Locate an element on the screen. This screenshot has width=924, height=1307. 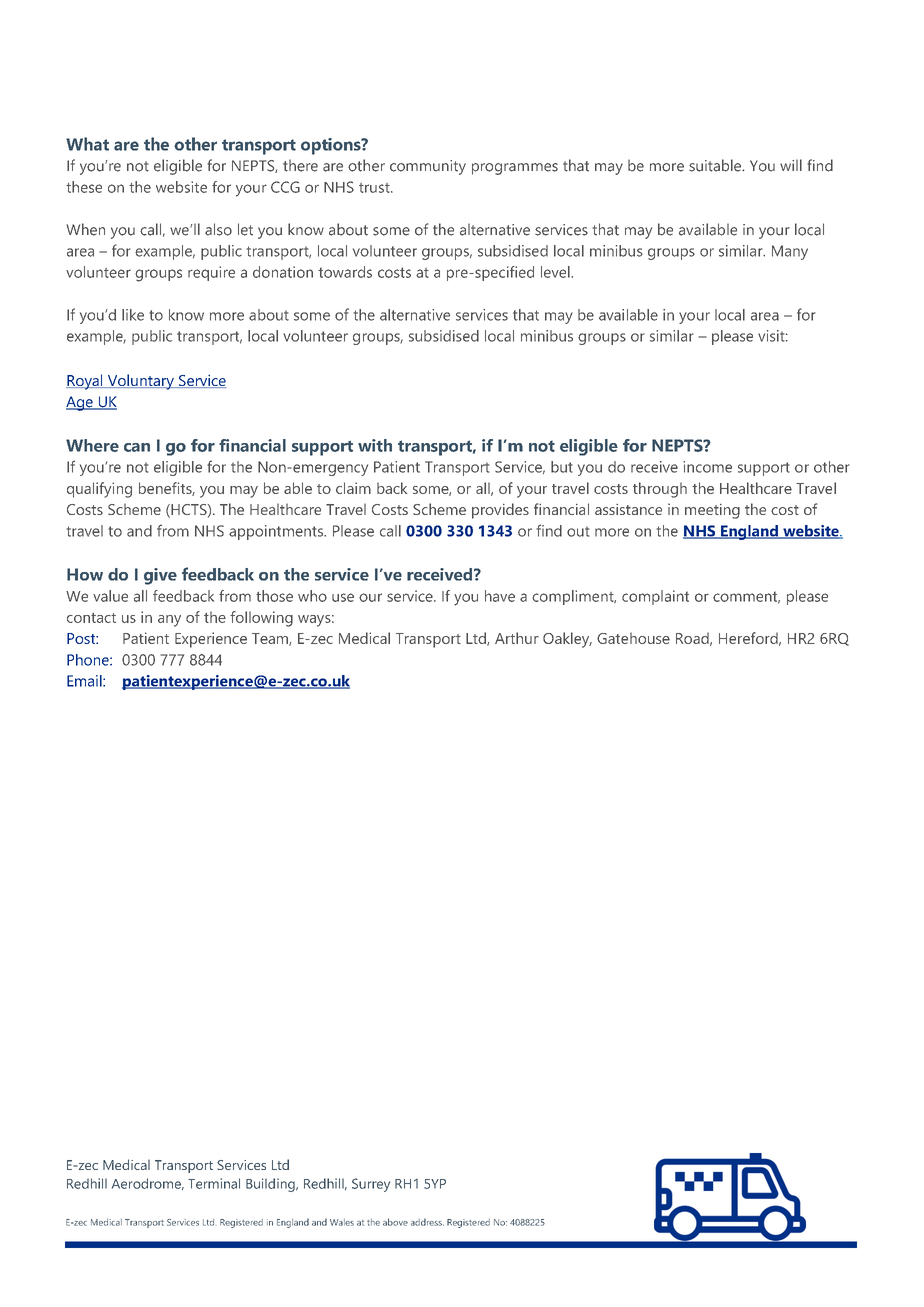
above is located at coordinates (395, 1222).
